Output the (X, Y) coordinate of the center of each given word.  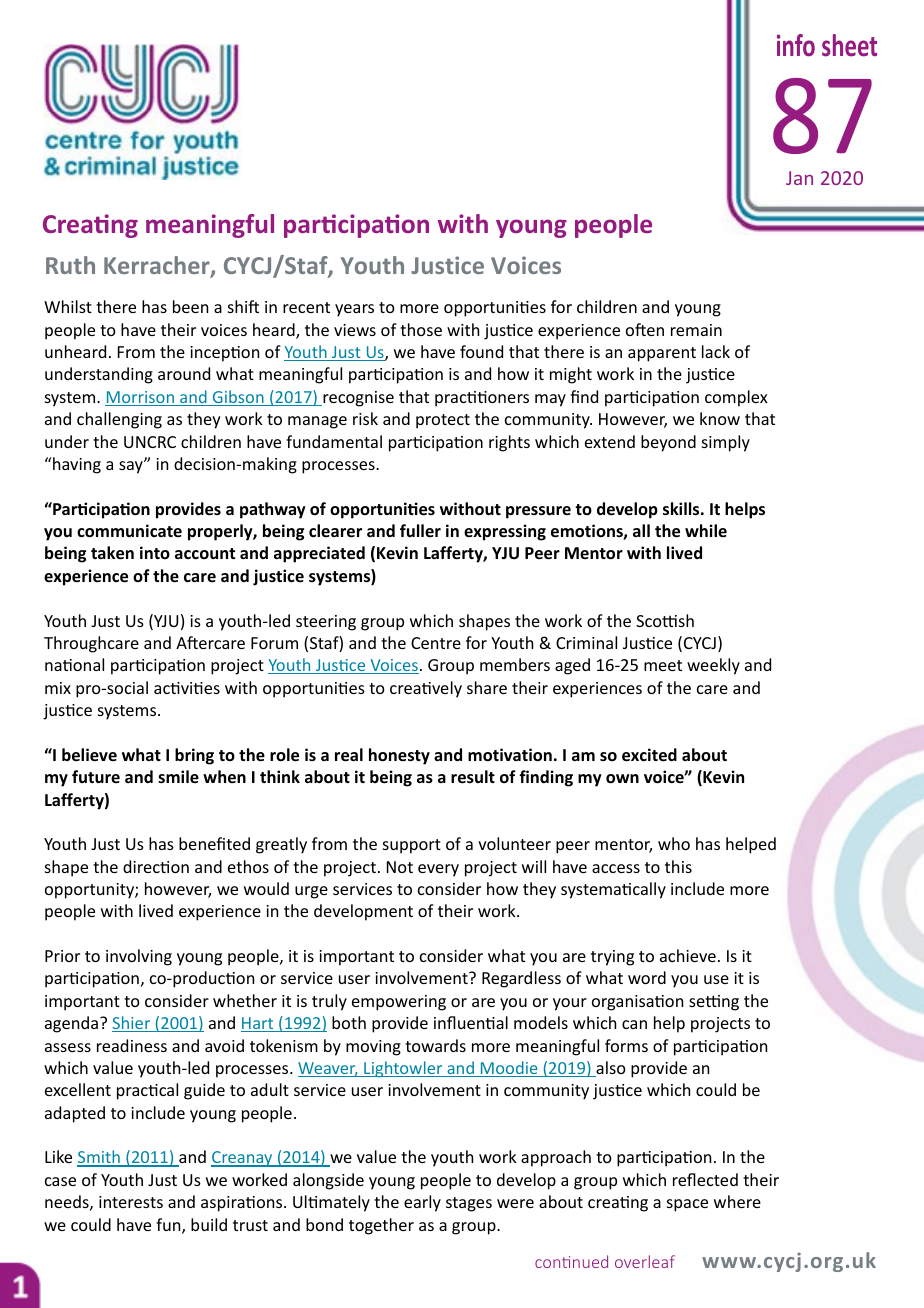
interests (131, 1202)
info (796, 45)
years (354, 310)
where (737, 1201)
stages (469, 1204)
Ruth (70, 265)
